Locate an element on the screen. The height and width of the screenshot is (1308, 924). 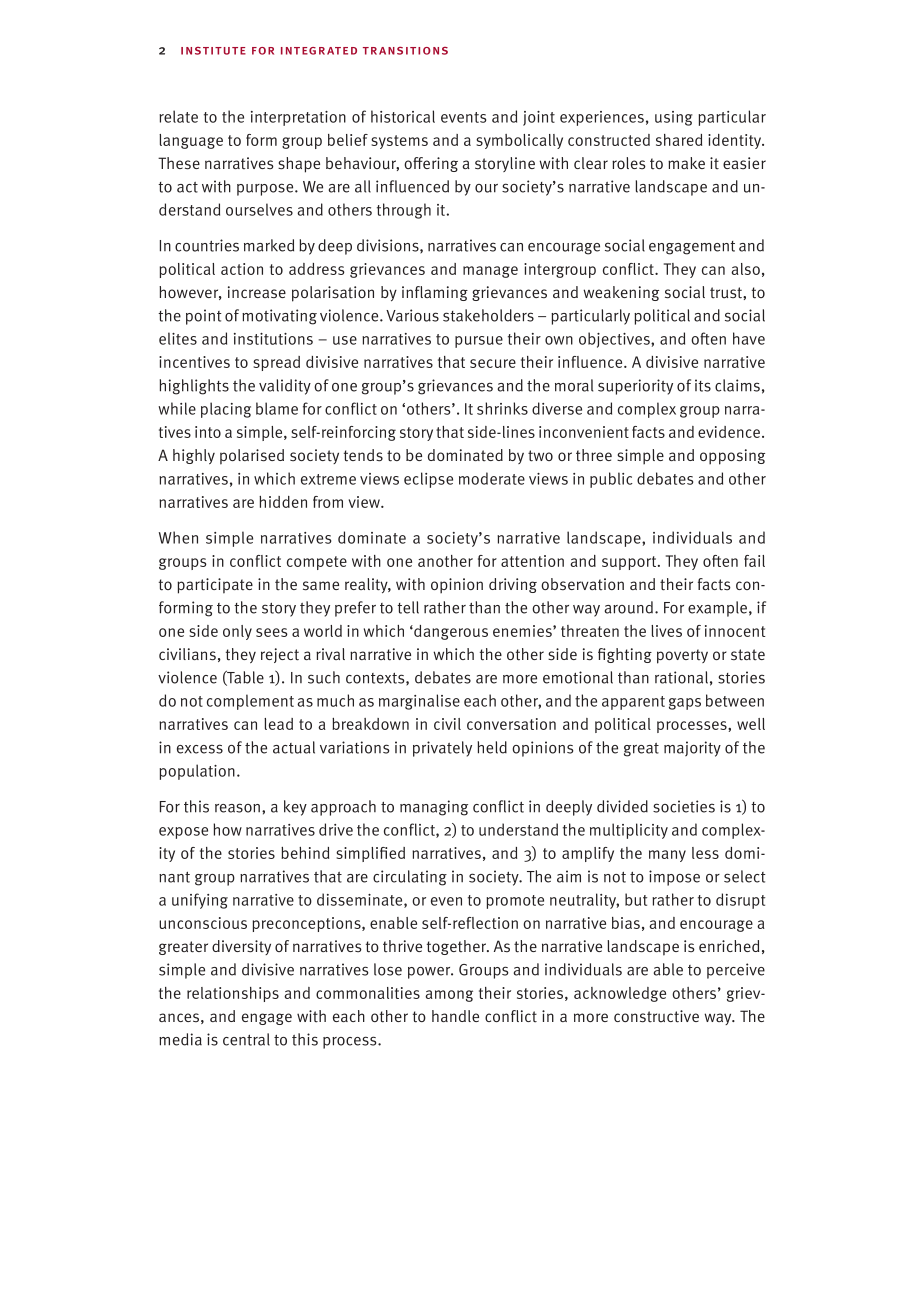
using is located at coordinates (674, 118).
